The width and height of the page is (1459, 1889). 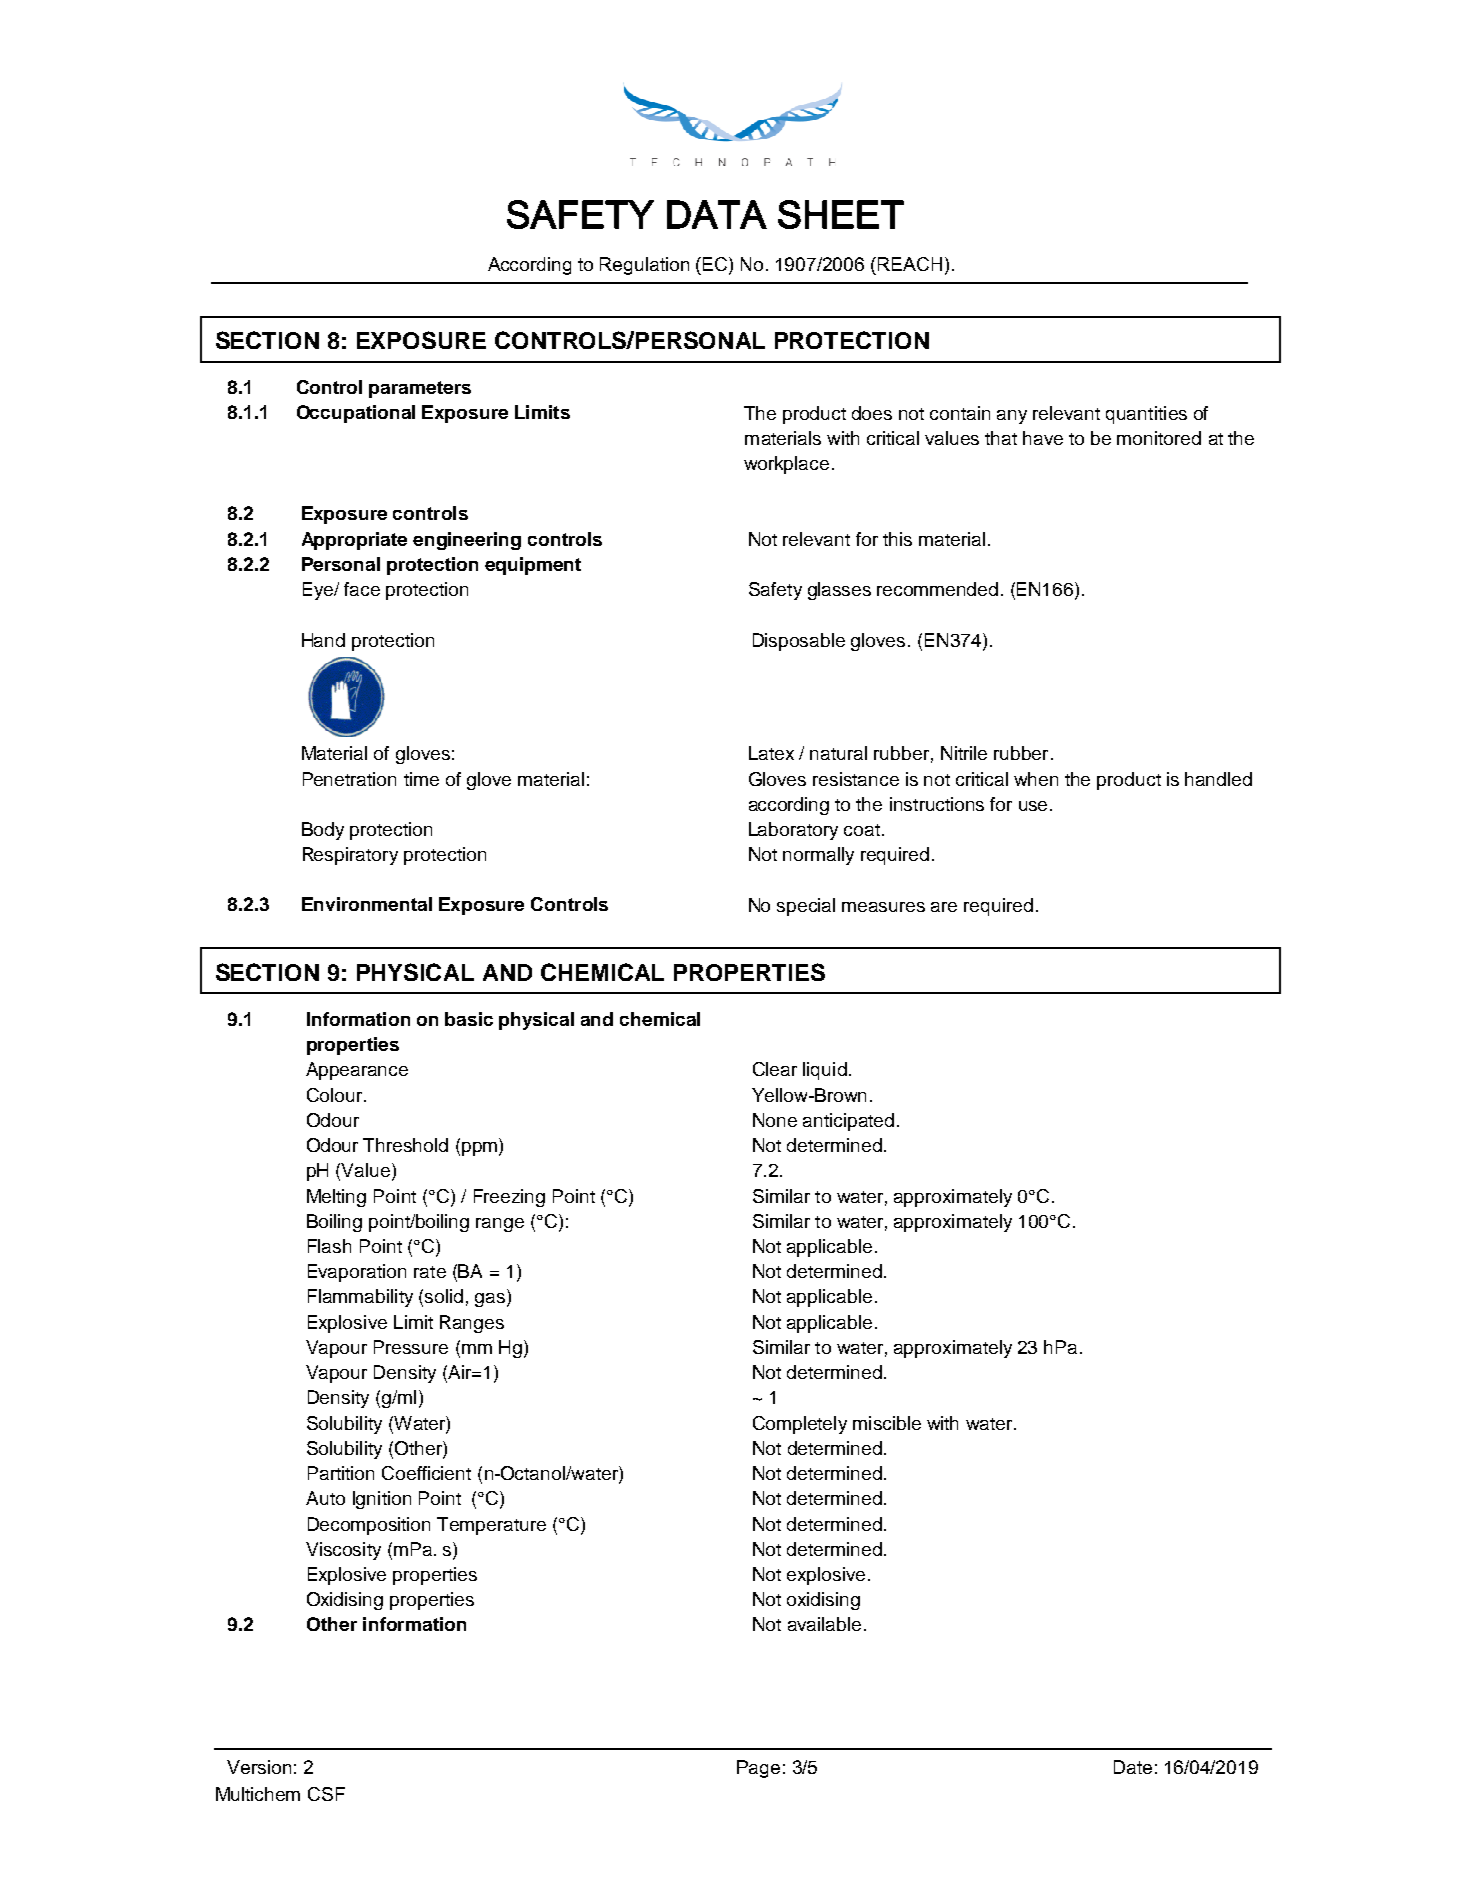 What do you see at coordinates (717, 214) in the page?
I see `DATA` at bounding box center [717, 214].
